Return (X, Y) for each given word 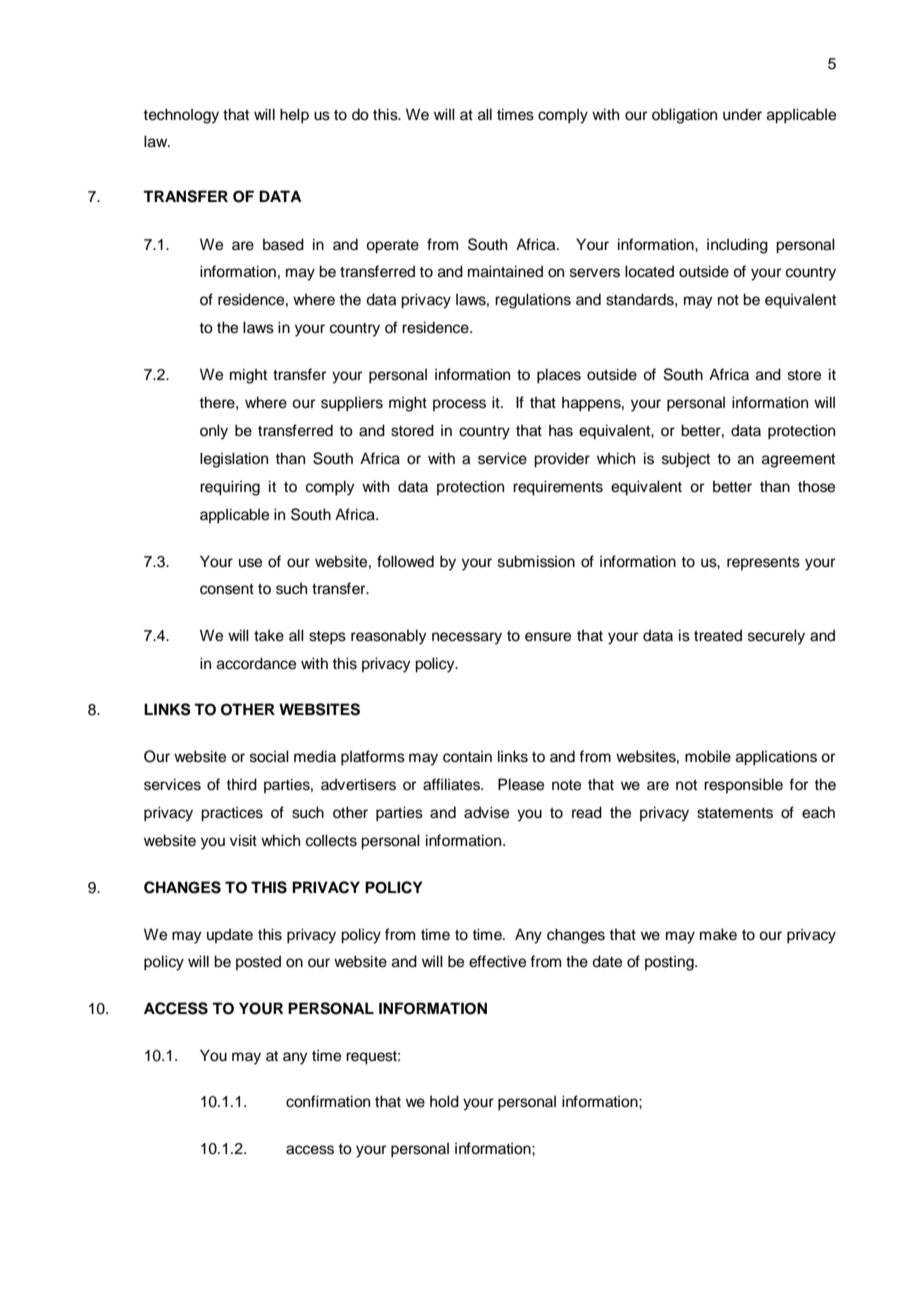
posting (670, 963)
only (214, 432)
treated (718, 635)
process (459, 405)
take (269, 635)
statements (735, 813)
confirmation (328, 1101)
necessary (467, 638)
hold (444, 1101)
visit (243, 840)
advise (486, 812)
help (294, 116)
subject (686, 460)
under (742, 114)
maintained (505, 271)
